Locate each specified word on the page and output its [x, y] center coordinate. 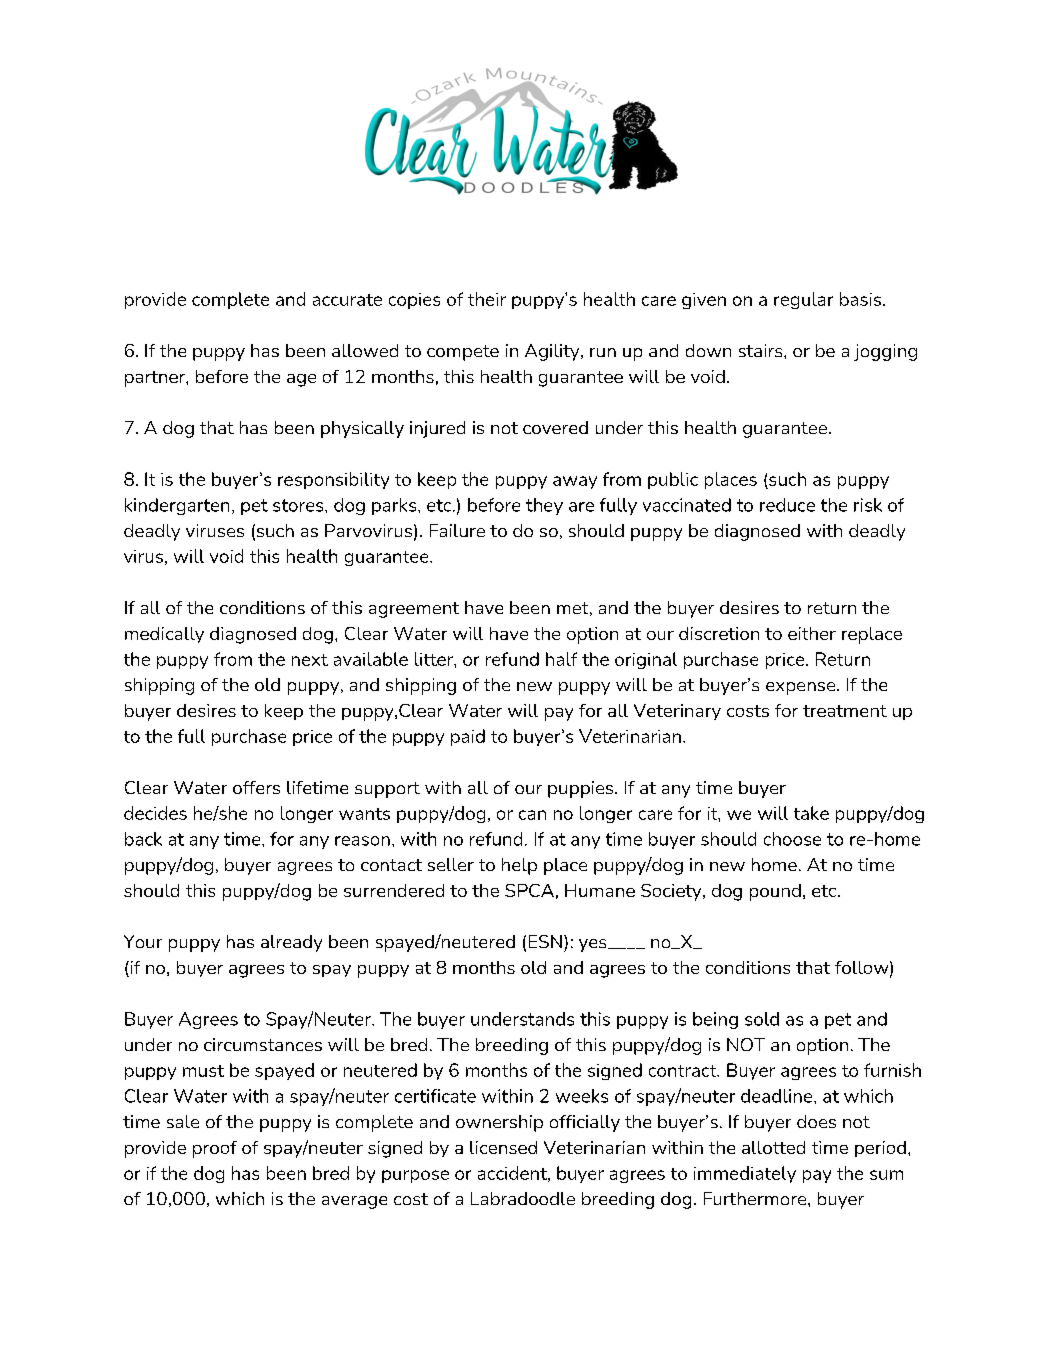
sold [762, 1019]
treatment [845, 711]
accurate [347, 300]
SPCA [529, 890]
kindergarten [177, 506]
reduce [787, 505]
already [291, 943]
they [544, 506]
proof [215, 1149]
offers [256, 787]
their [487, 299]
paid [468, 737]
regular [803, 300]
